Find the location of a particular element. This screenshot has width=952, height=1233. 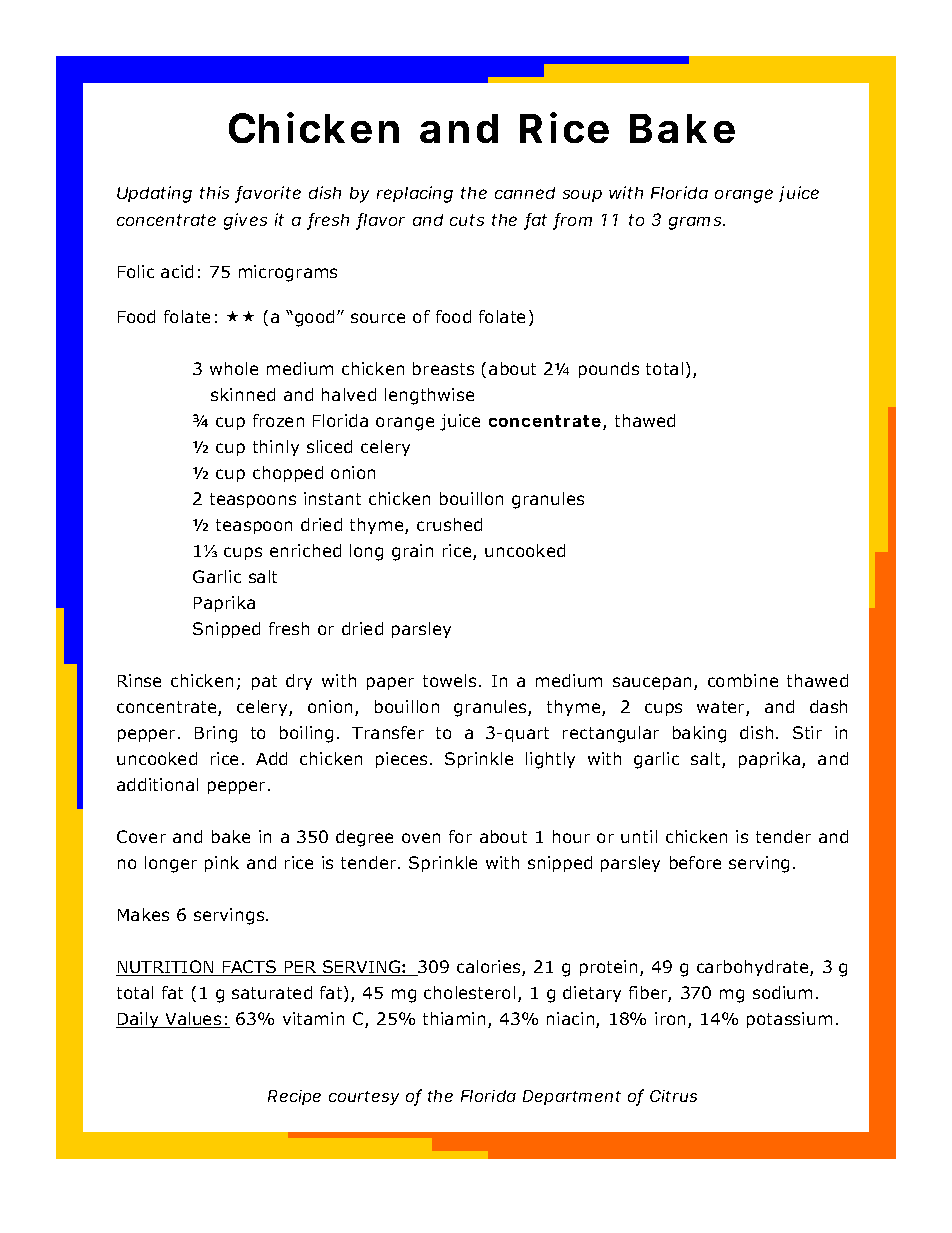

soup is located at coordinates (582, 196).
